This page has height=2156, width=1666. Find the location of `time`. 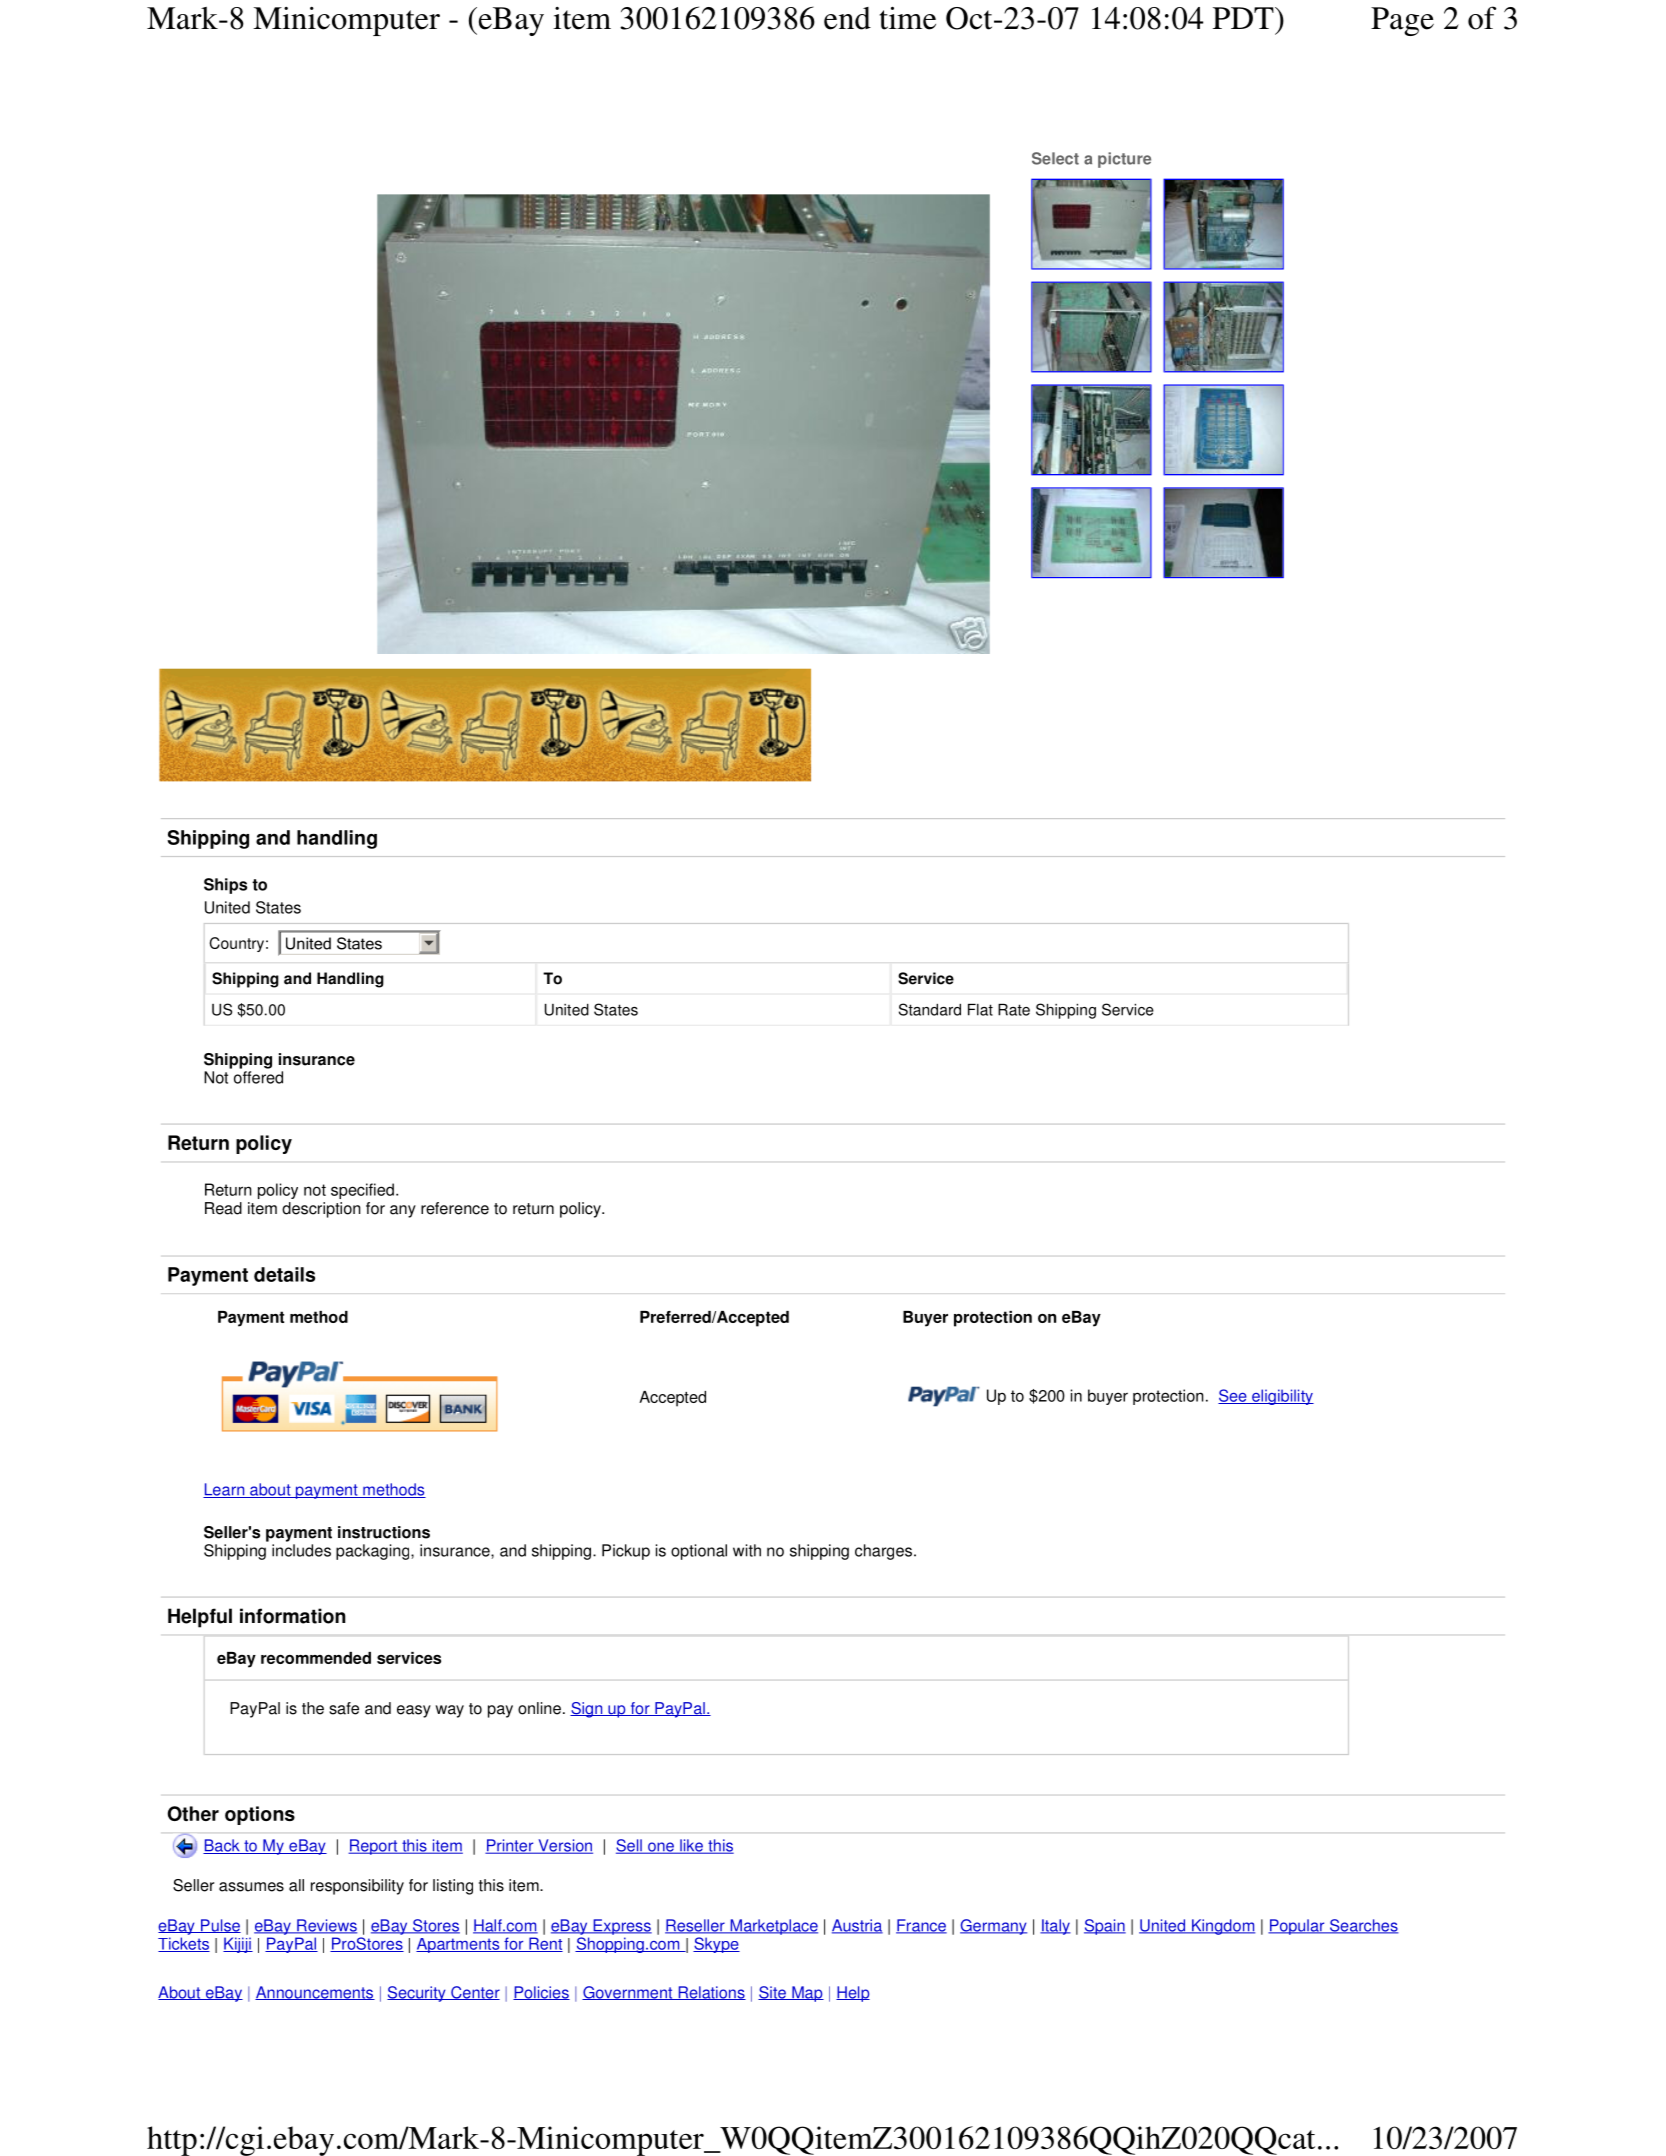

time is located at coordinates (908, 18).
